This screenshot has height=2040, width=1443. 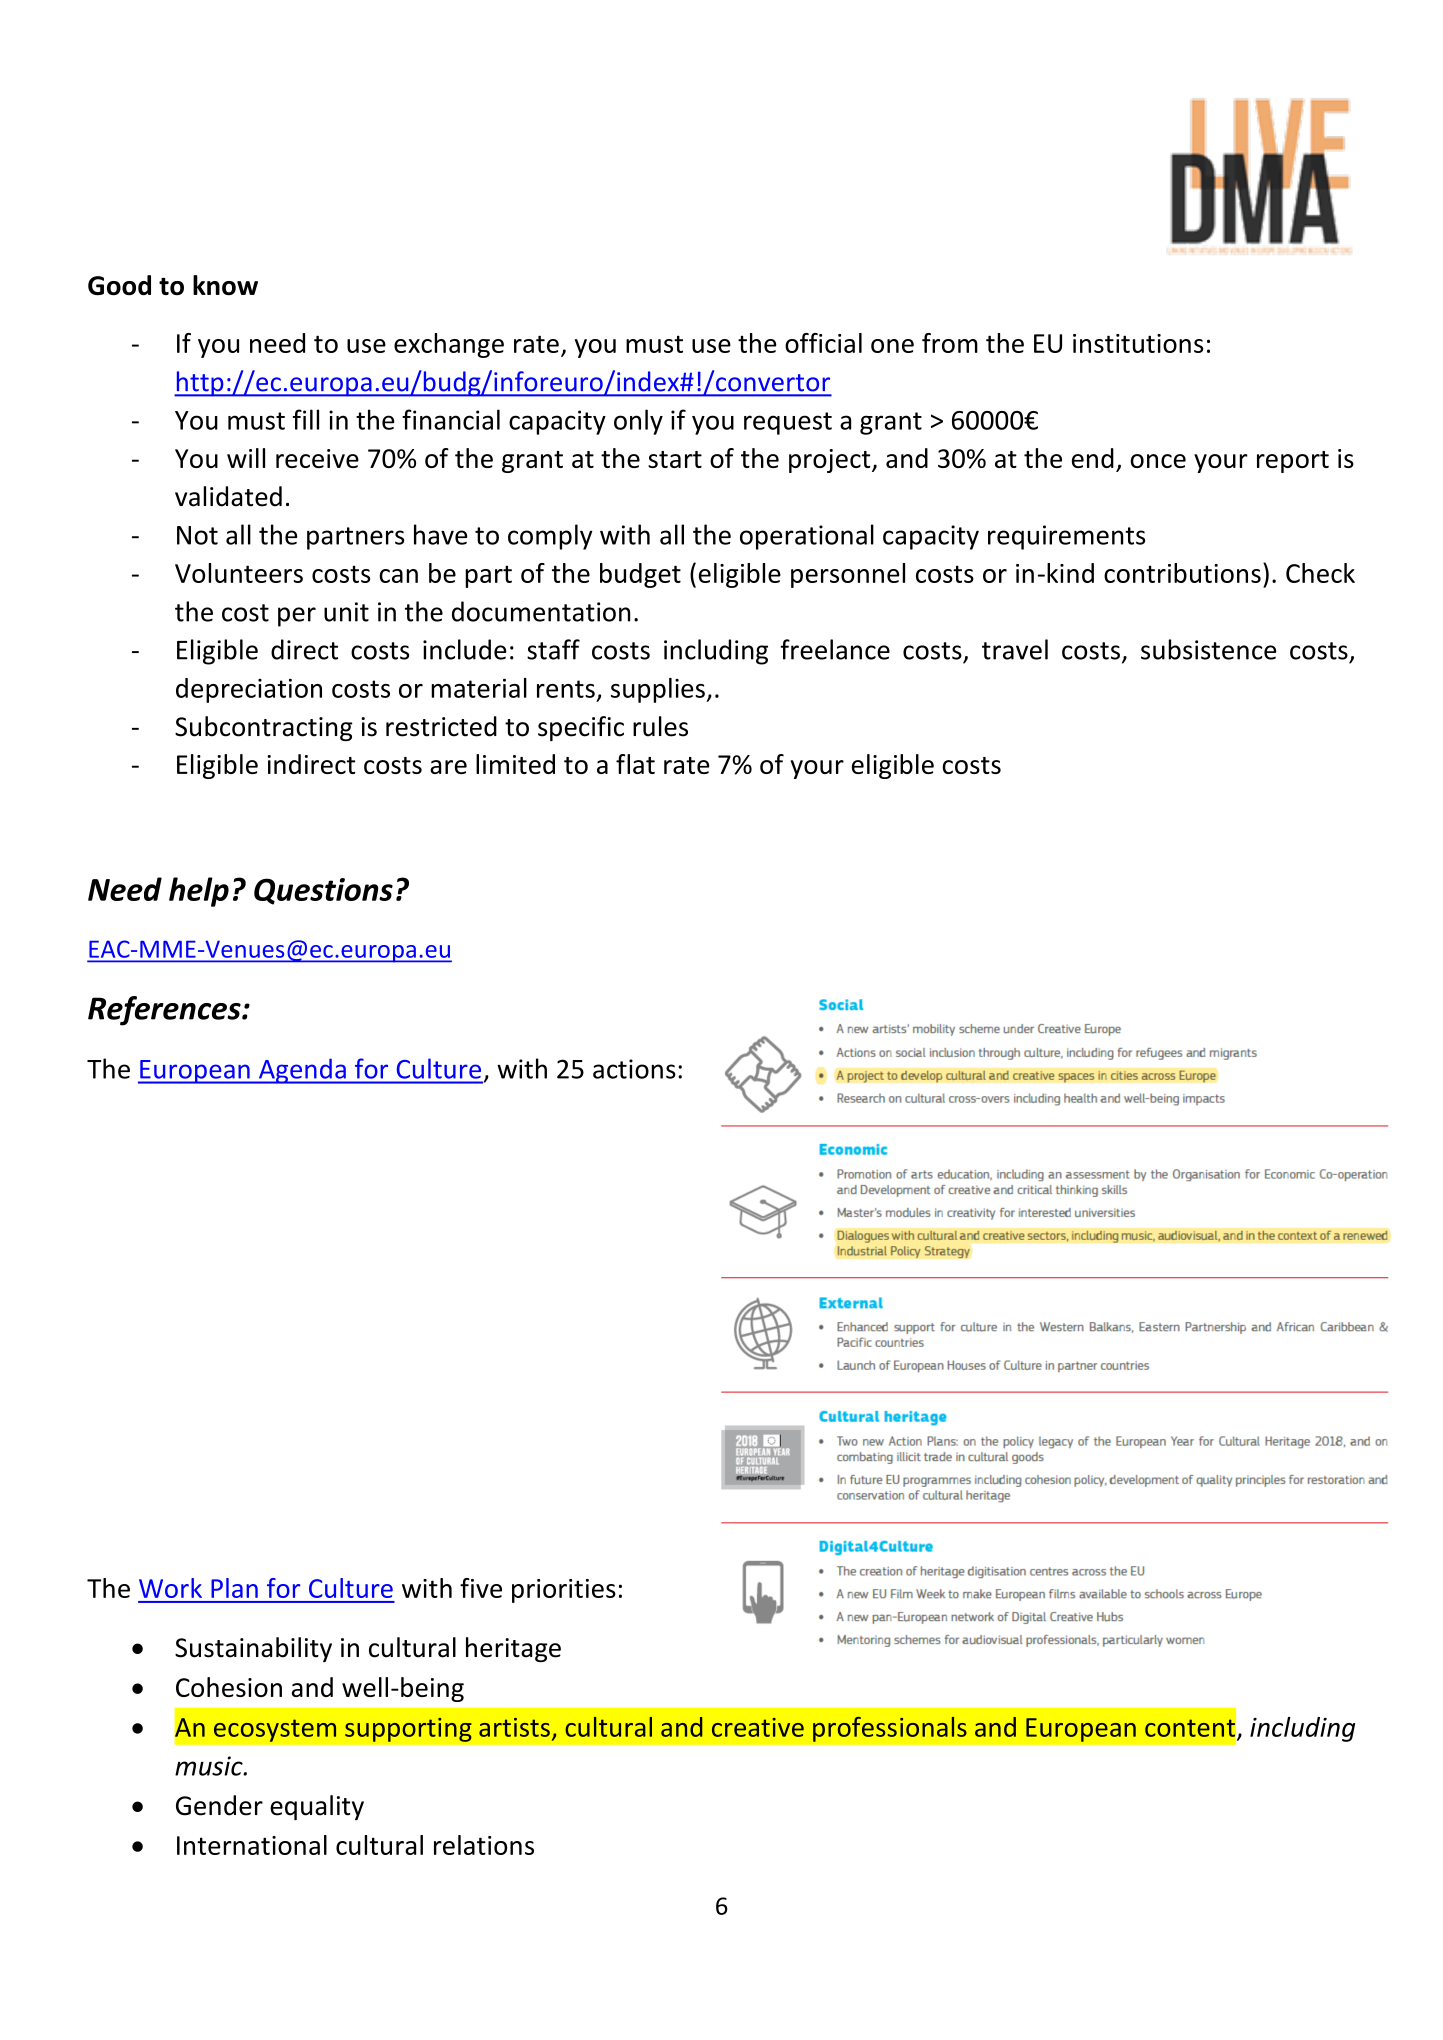 What do you see at coordinates (823, 343) in the screenshot?
I see `official` at bounding box center [823, 343].
